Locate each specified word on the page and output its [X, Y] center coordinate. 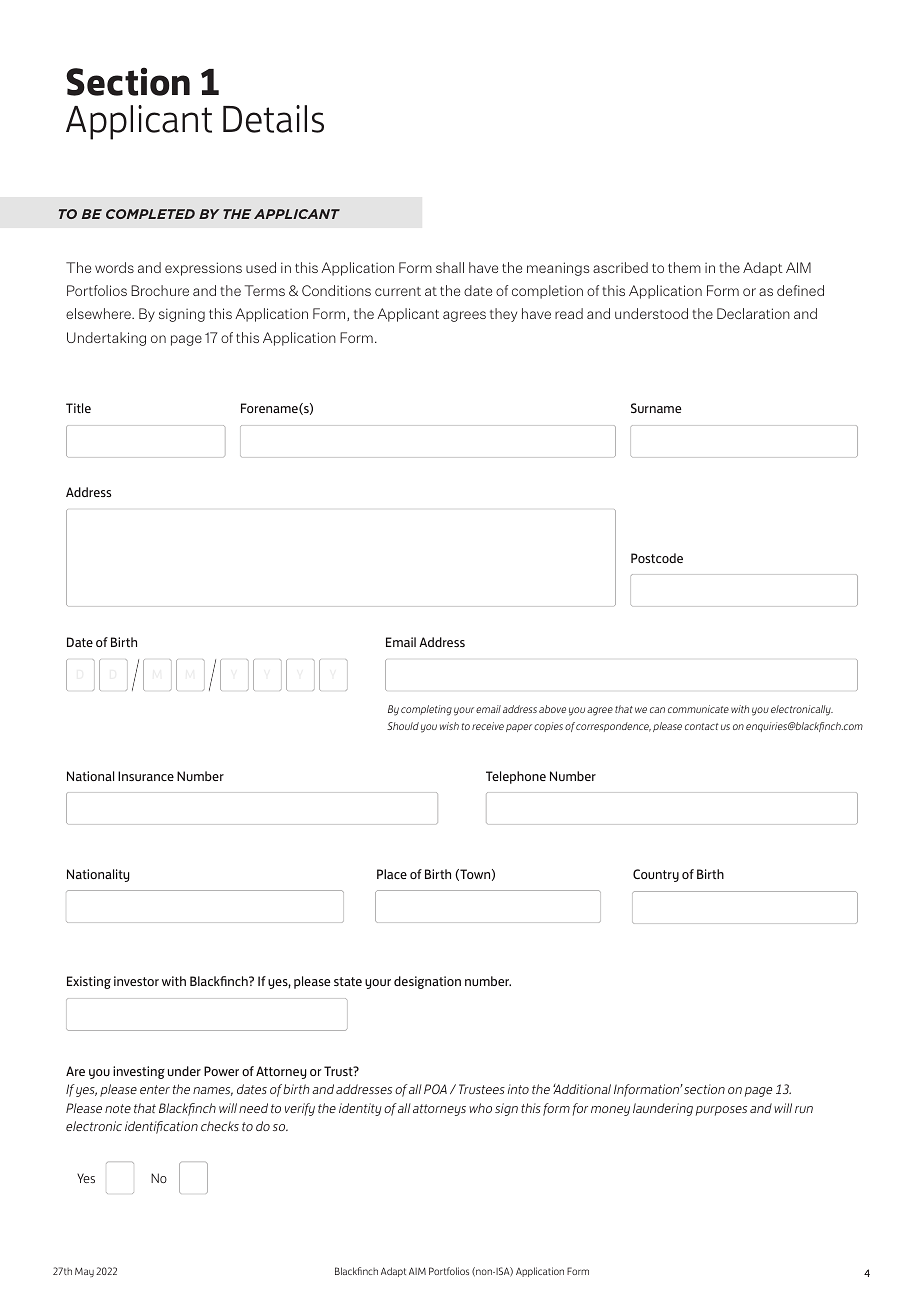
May [84, 1272]
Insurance [146, 776]
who [480, 1108]
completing [426, 710]
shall [450, 267]
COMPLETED [150, 214]
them [684, 267]
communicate [698, 709]
